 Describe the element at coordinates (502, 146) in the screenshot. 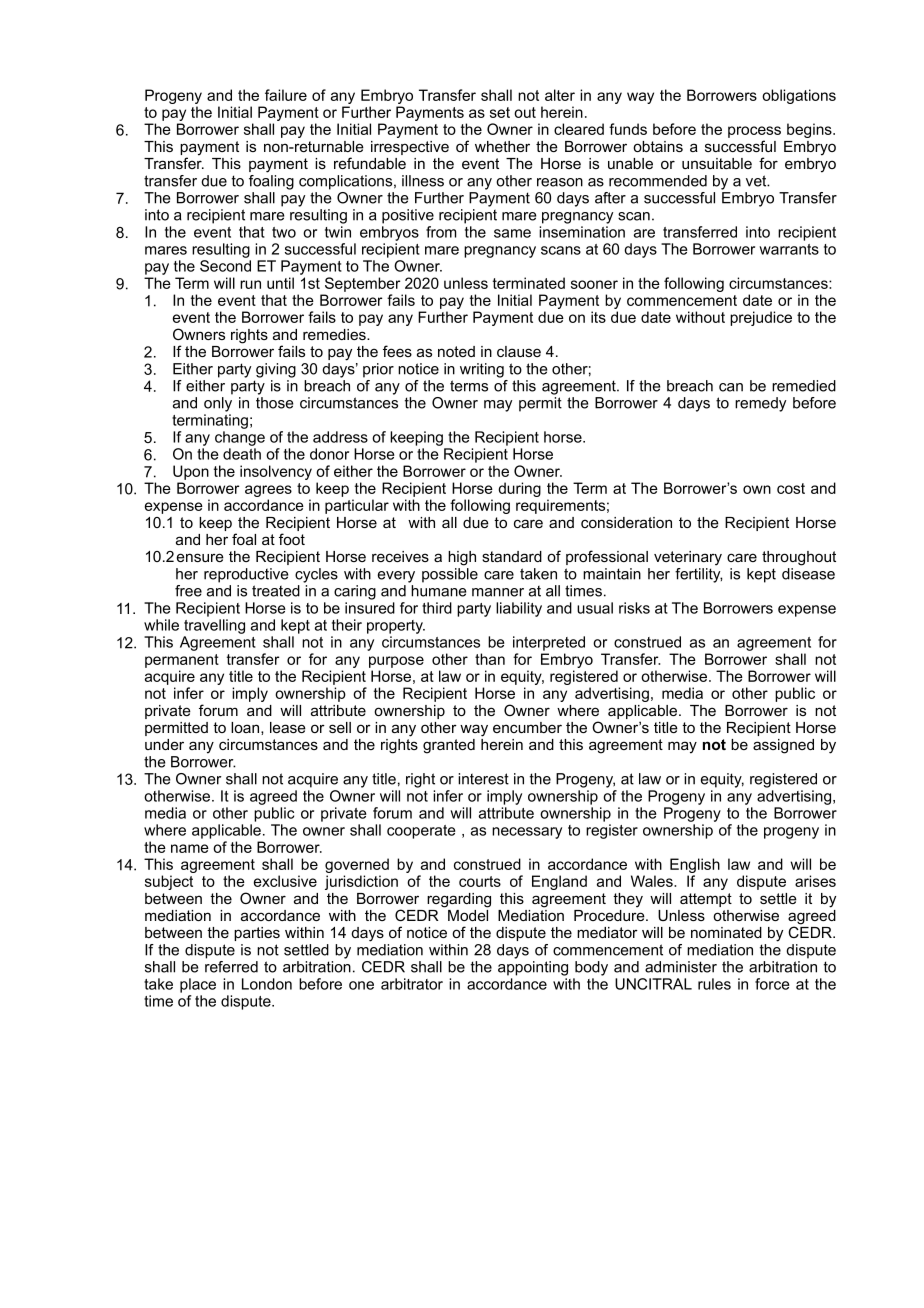

I see `whether` at that location.
